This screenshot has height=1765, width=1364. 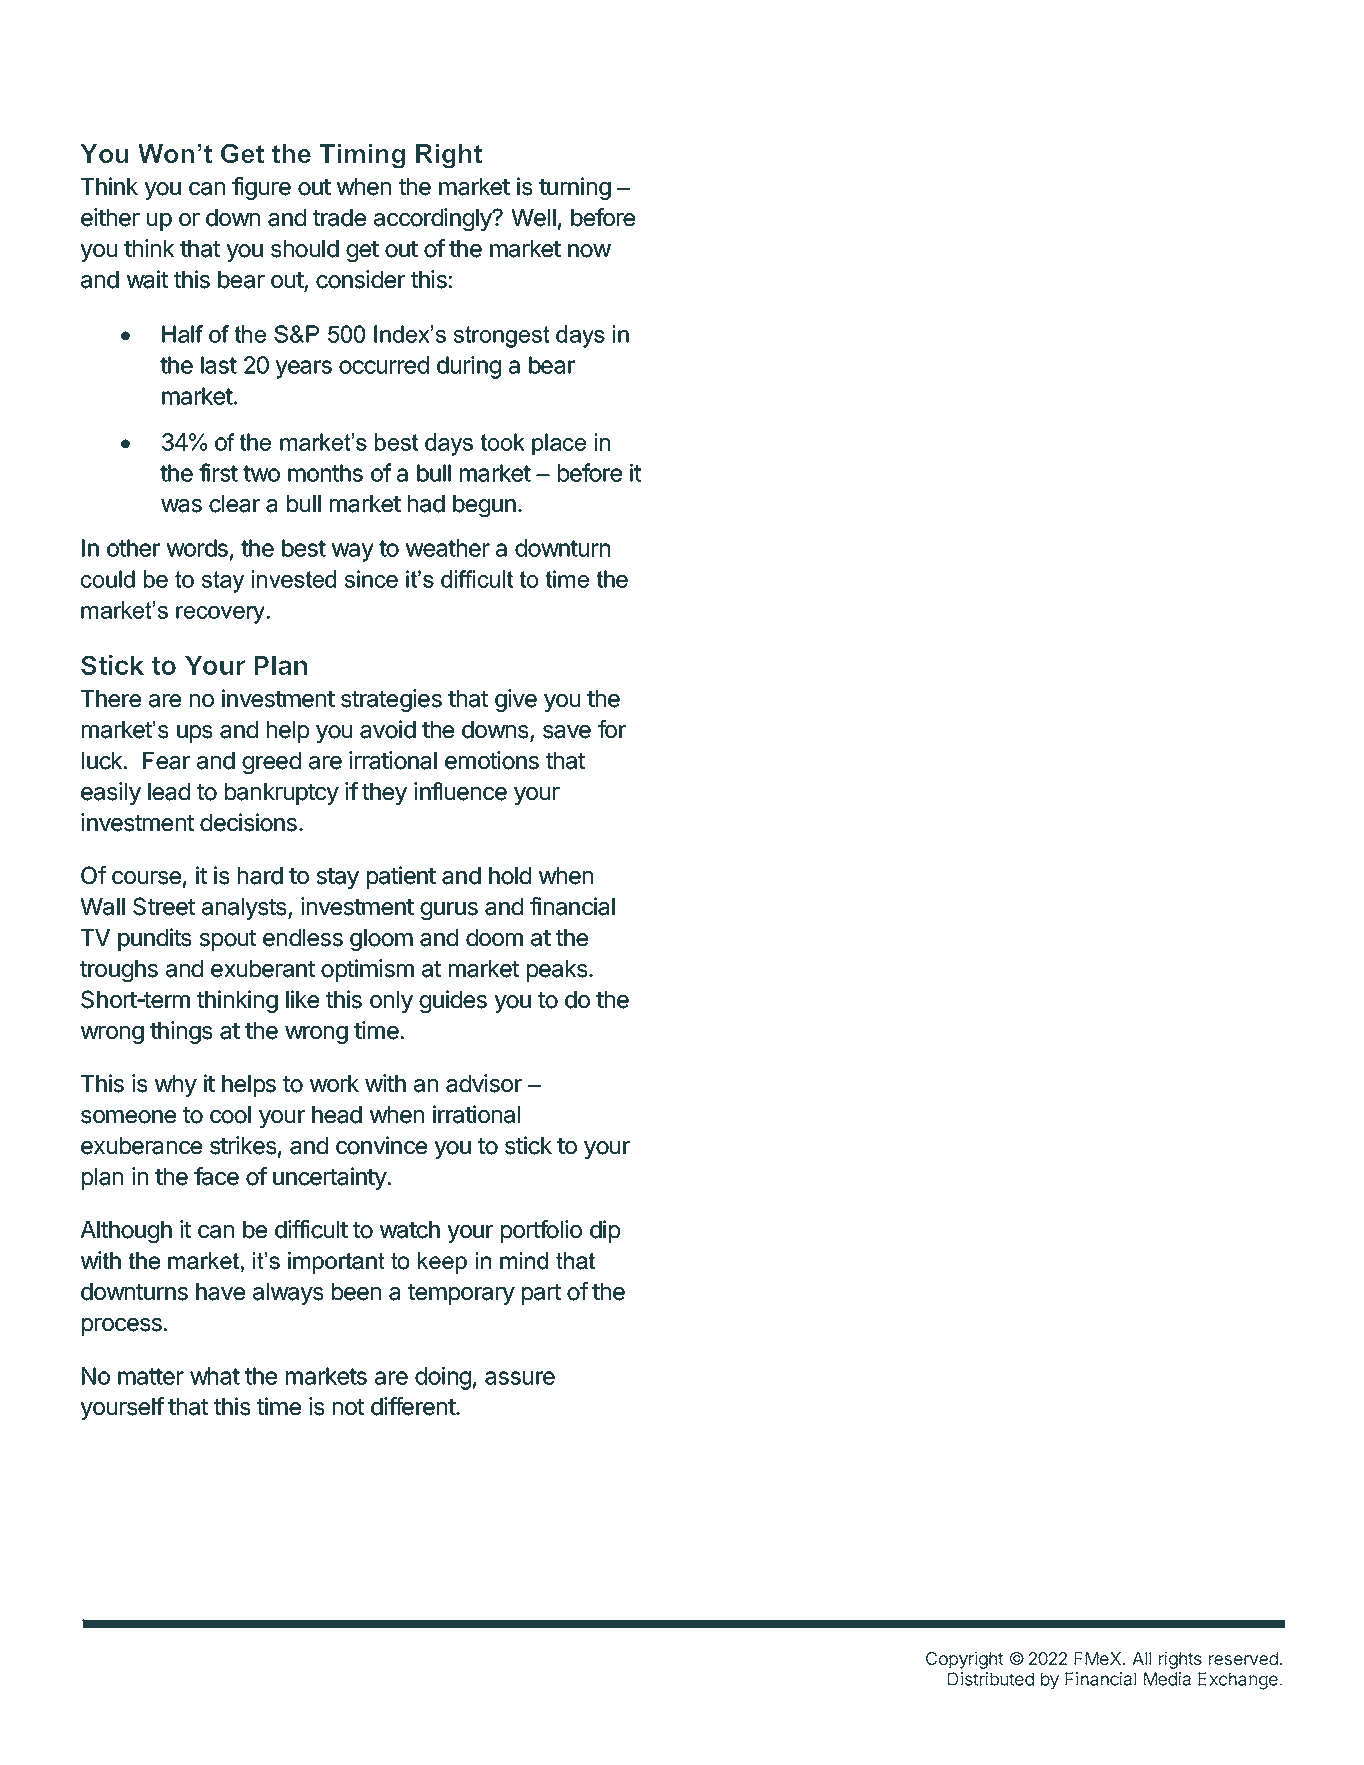 I want to click on figure, so click(x=261, y=188).
